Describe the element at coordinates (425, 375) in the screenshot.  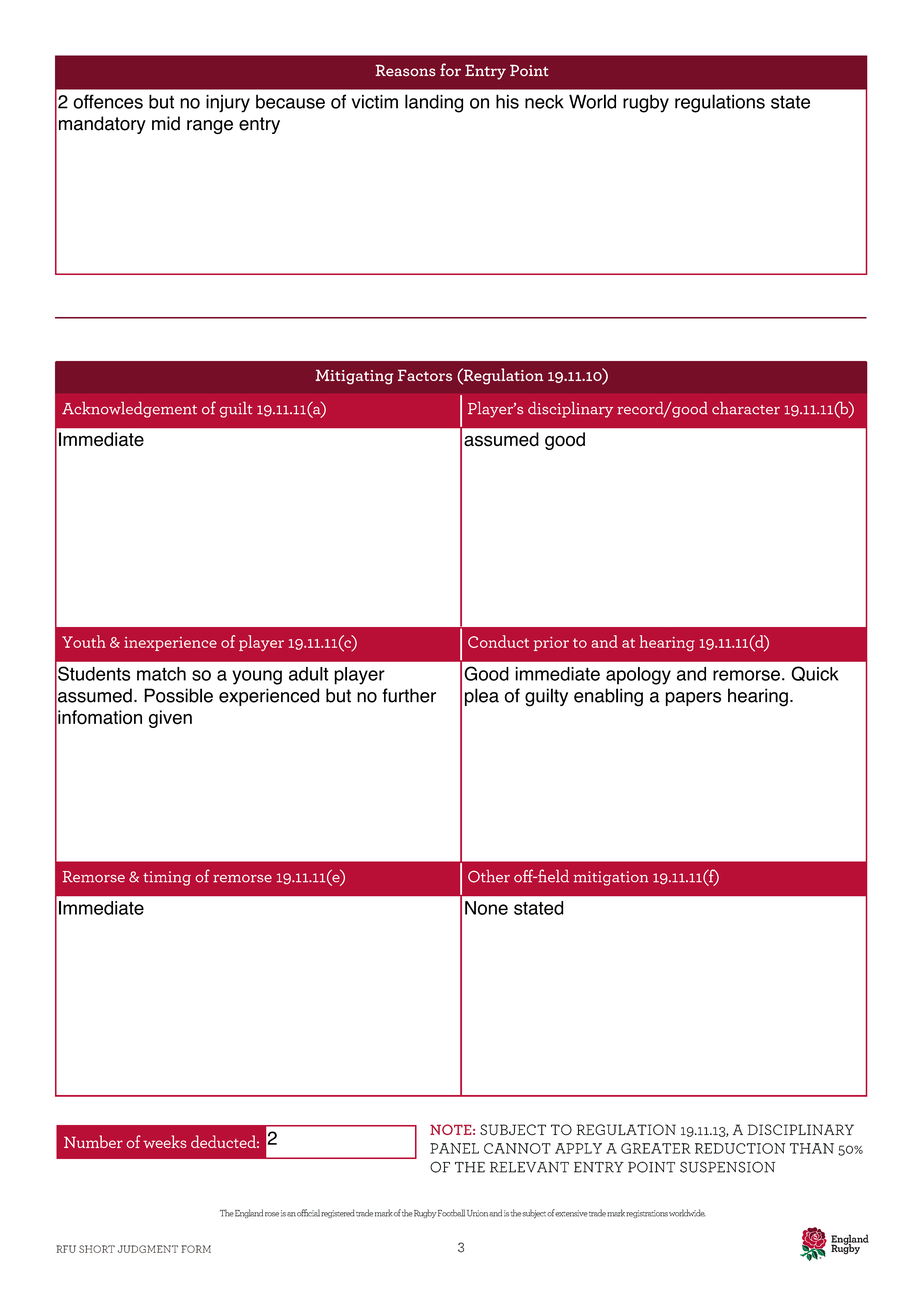
I see `Factors` at that location.
